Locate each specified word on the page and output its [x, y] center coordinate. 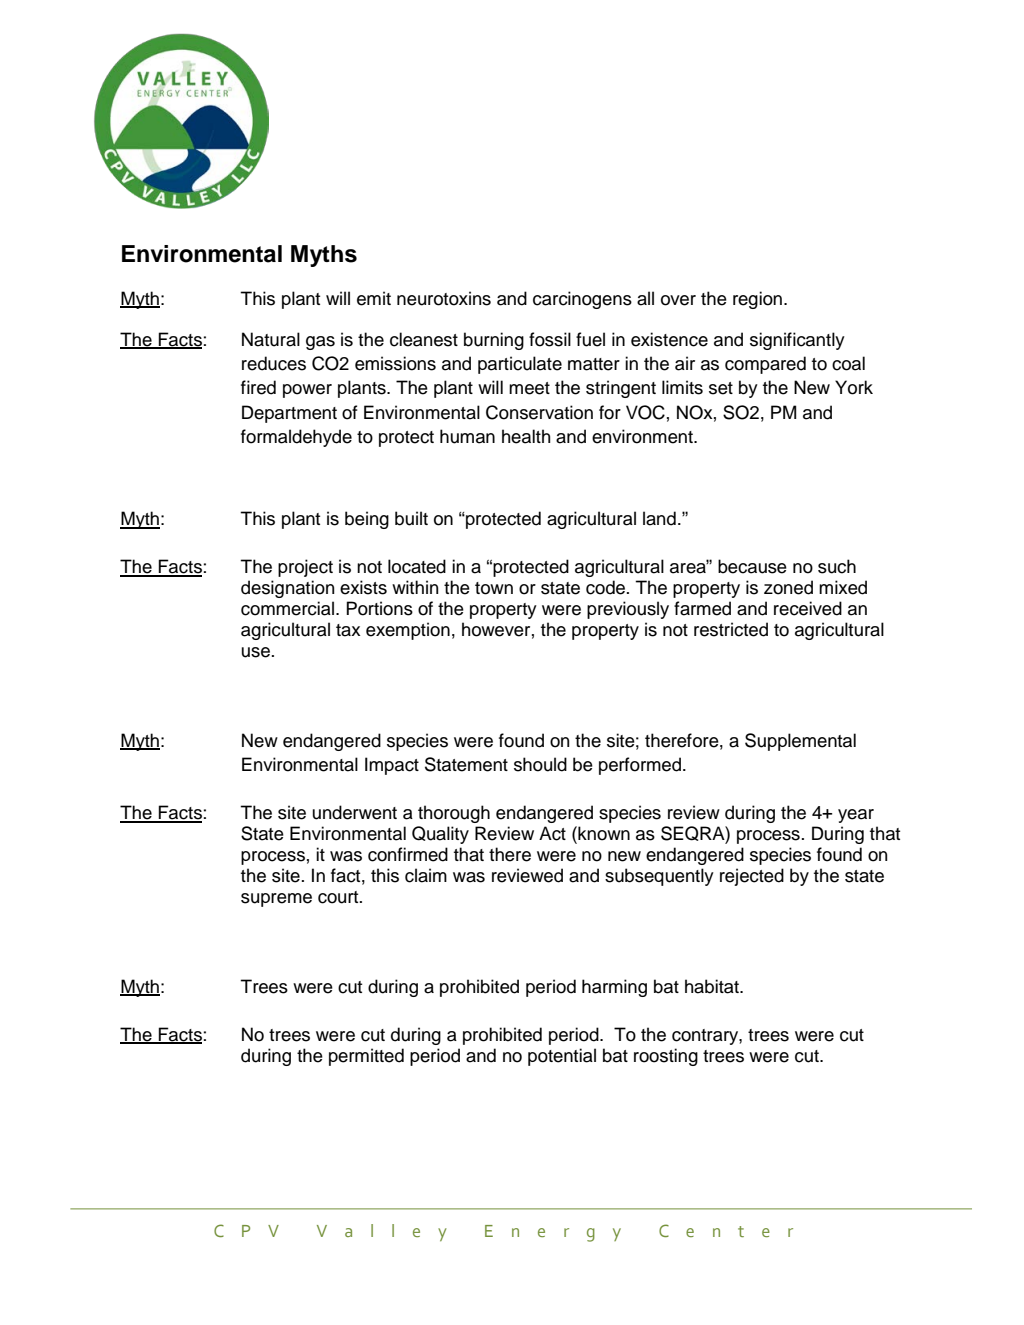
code [607, 587]
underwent [355, 812]
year [856, 816]
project [305, 568]
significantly [797, 341]
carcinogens [582, 300]
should [540, 764]
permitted [366, 1057]
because [752, 566]
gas [320, 343]
